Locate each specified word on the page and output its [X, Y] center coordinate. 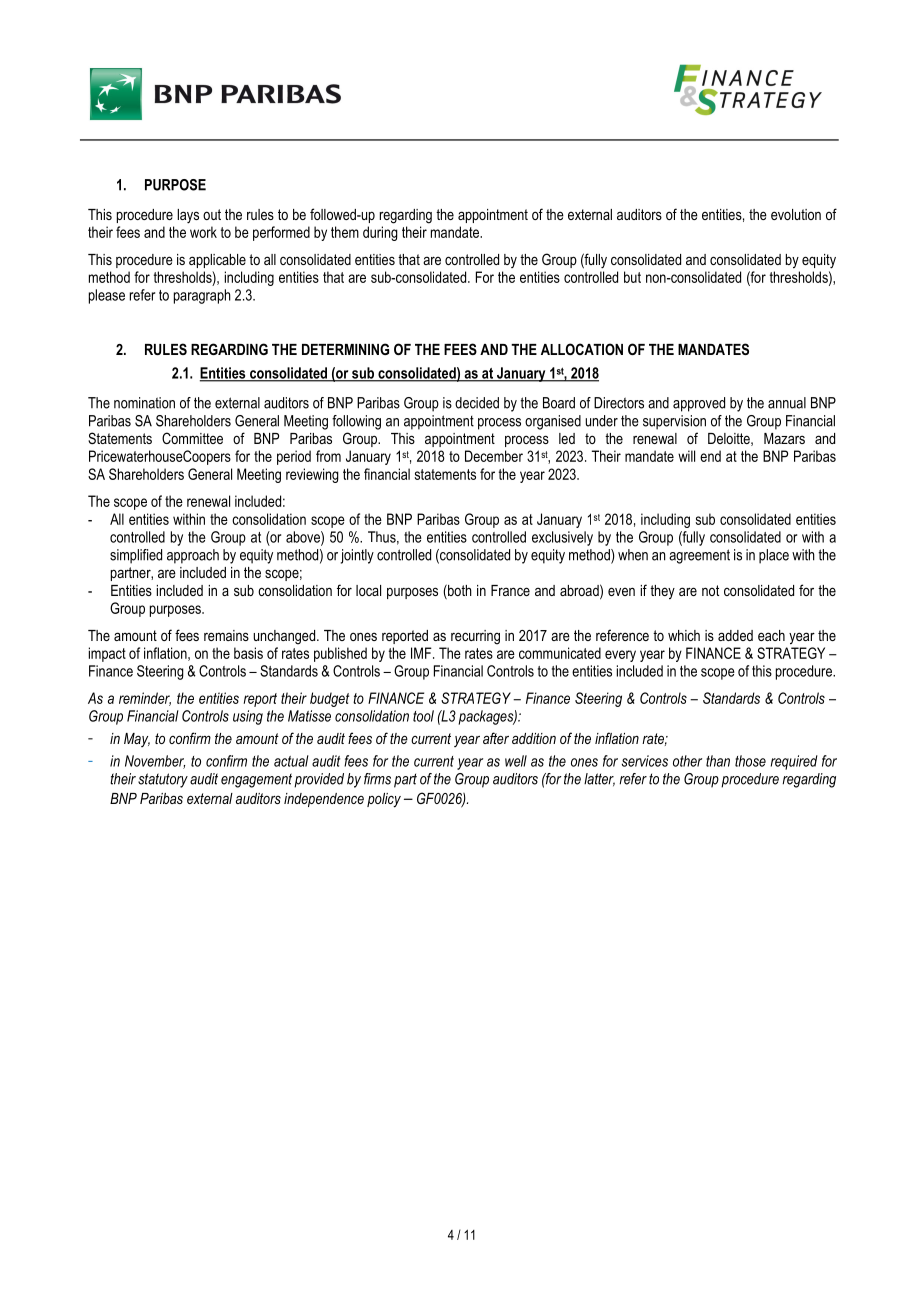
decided [477, 403]
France [510, 590]
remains [226, 635]
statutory [163, 780]
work [203, 232]
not [710, 590]
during [380, 233]
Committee [192, 438]
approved [699, 404]
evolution [796, 214]
